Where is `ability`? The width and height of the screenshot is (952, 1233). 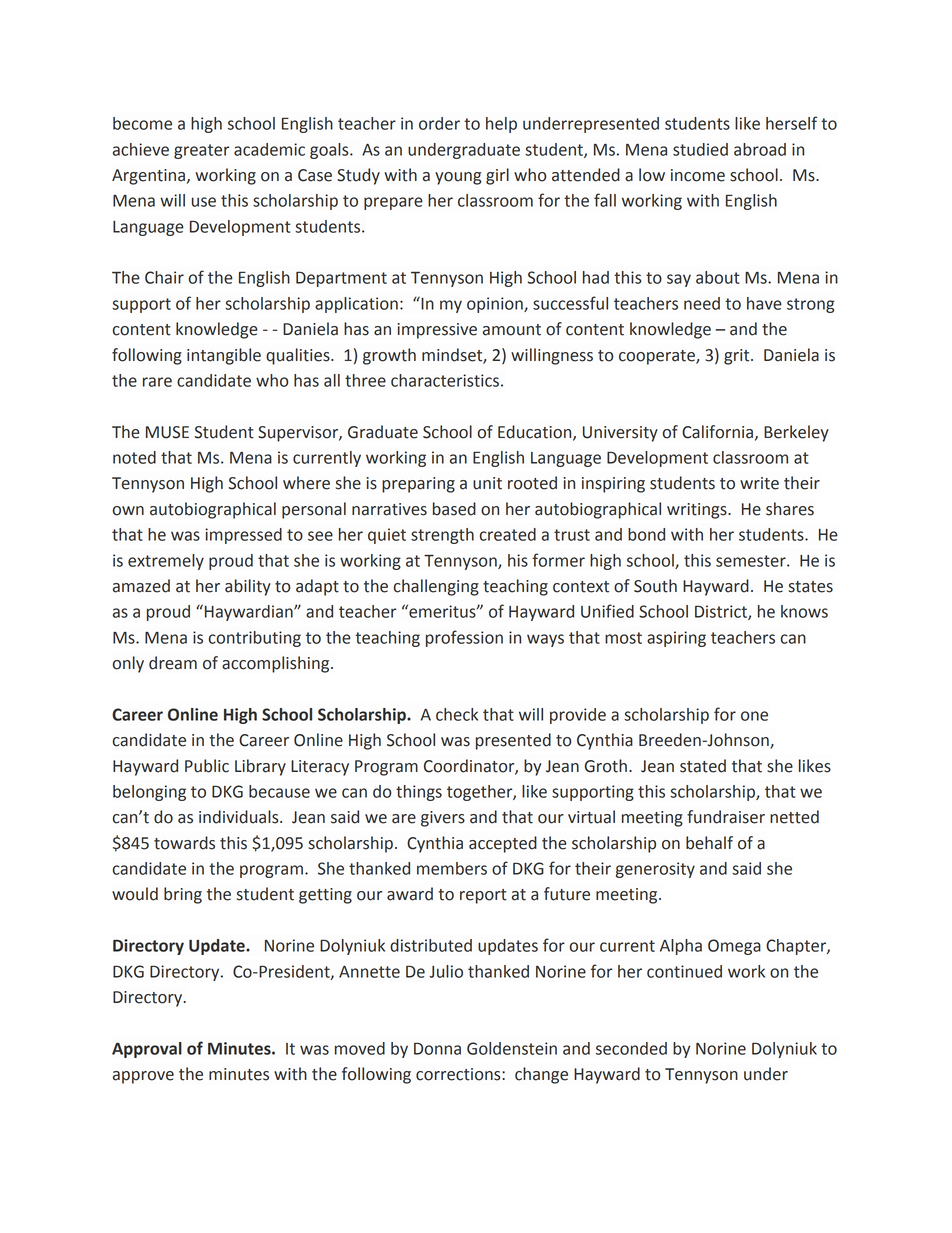
ability is located at coordinates (248, 587).
